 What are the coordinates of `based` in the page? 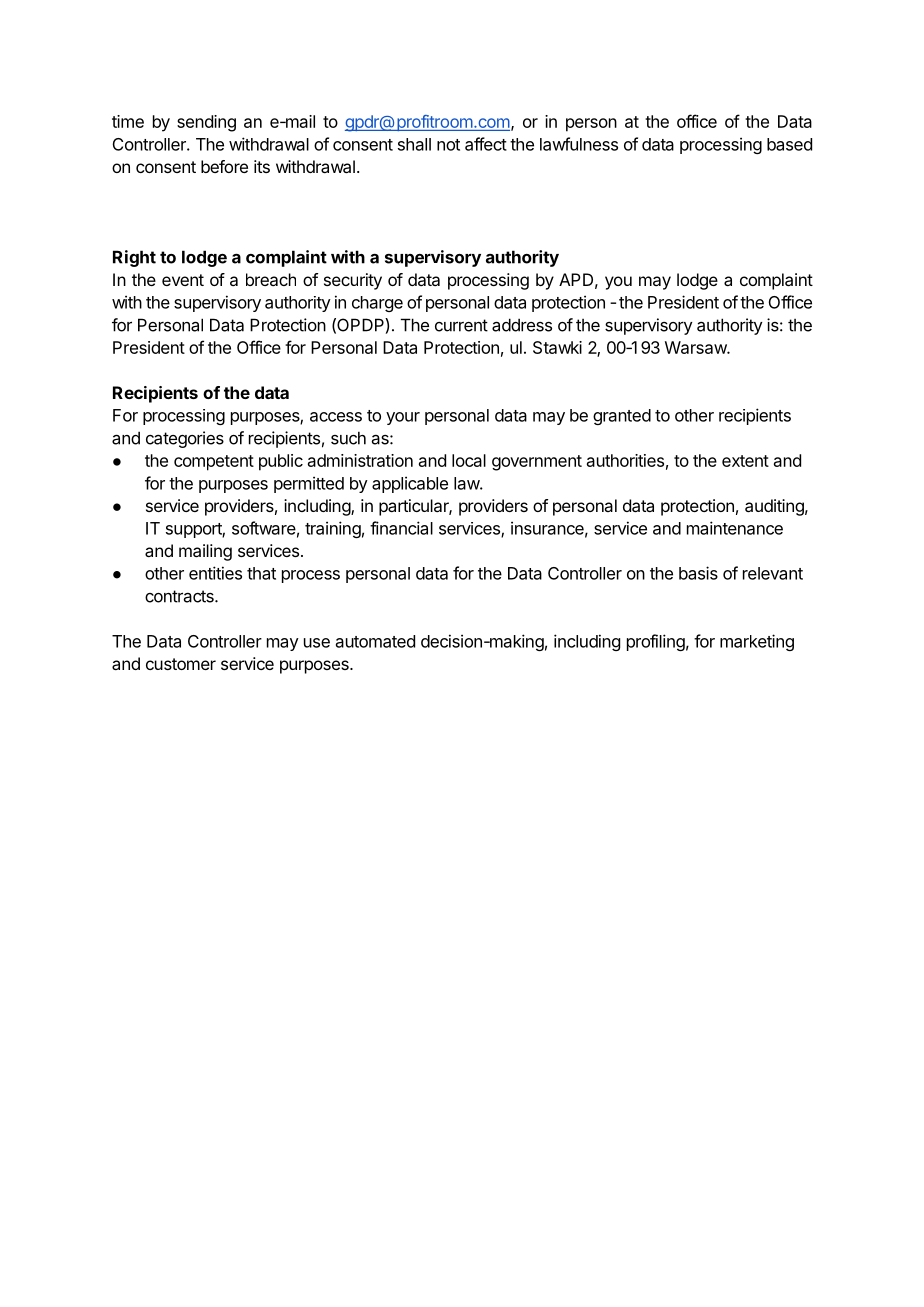 It's located at (789, 144).
